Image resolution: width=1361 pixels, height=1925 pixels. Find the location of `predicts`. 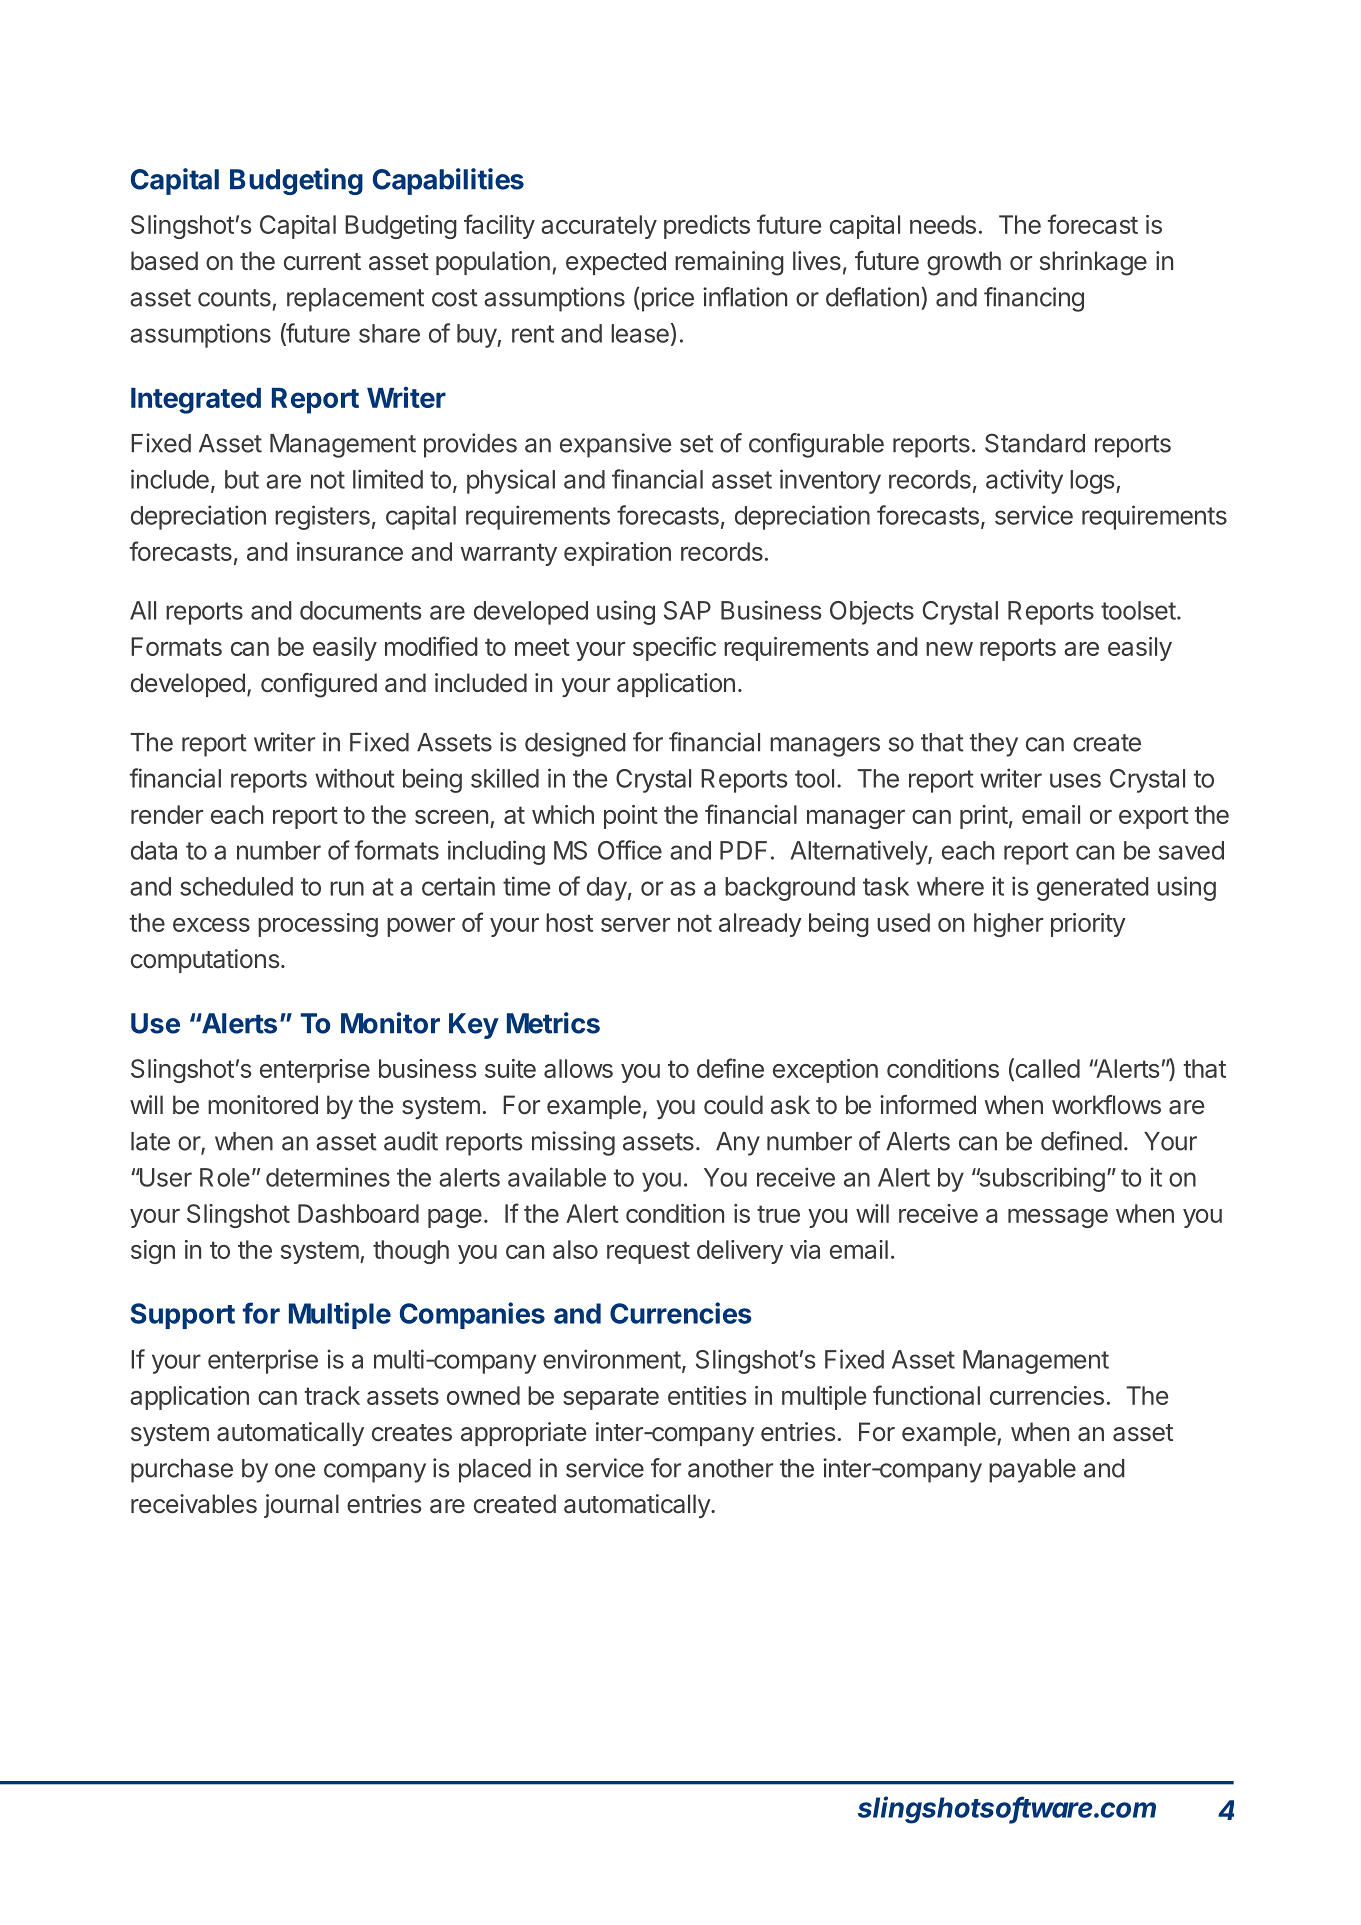

predicts is located at coordinates (707, 227).
